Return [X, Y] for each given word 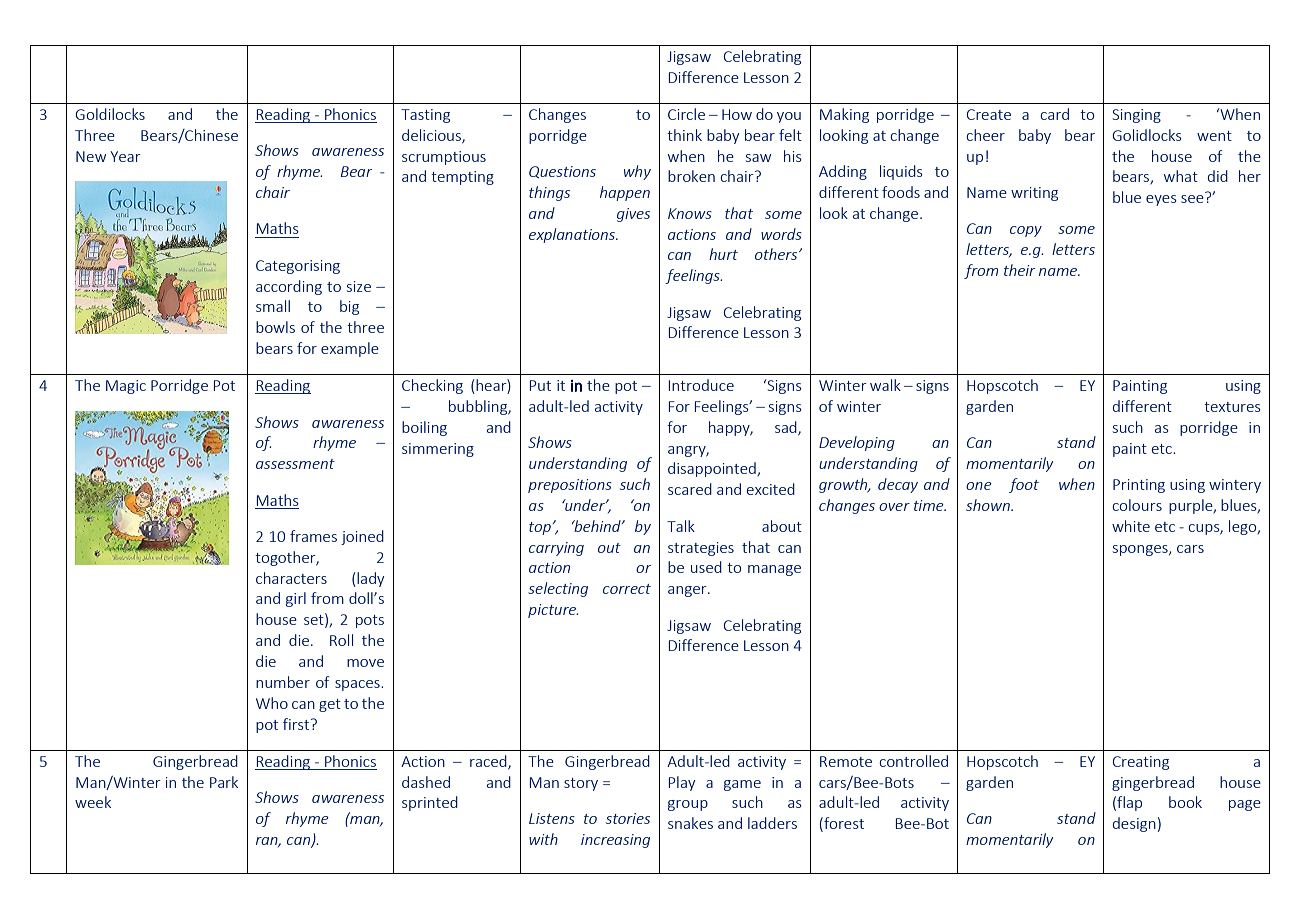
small [273, 306]
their [1019, 270]
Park [224, 782]
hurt [723, 254]
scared [690, 489]
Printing [1139, 486]
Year [125, 156]
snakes [690, 823]
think [684, 135]
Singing [1137, 116]
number [283, 682]
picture [553, 611]
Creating [1141, 763]
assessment [295, 464]
